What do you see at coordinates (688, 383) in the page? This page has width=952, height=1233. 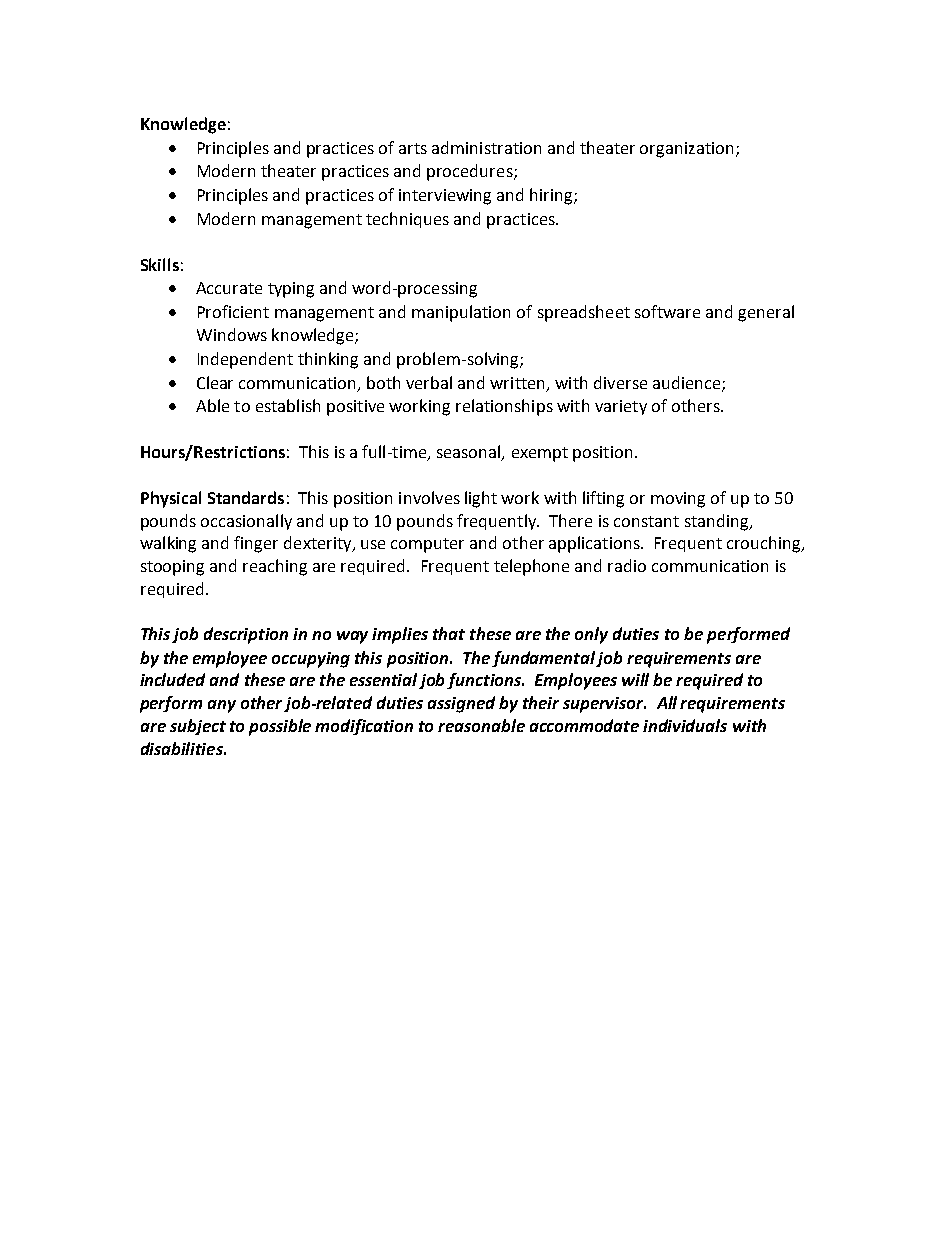 I see `audience` at bounding box center [688, 383].
